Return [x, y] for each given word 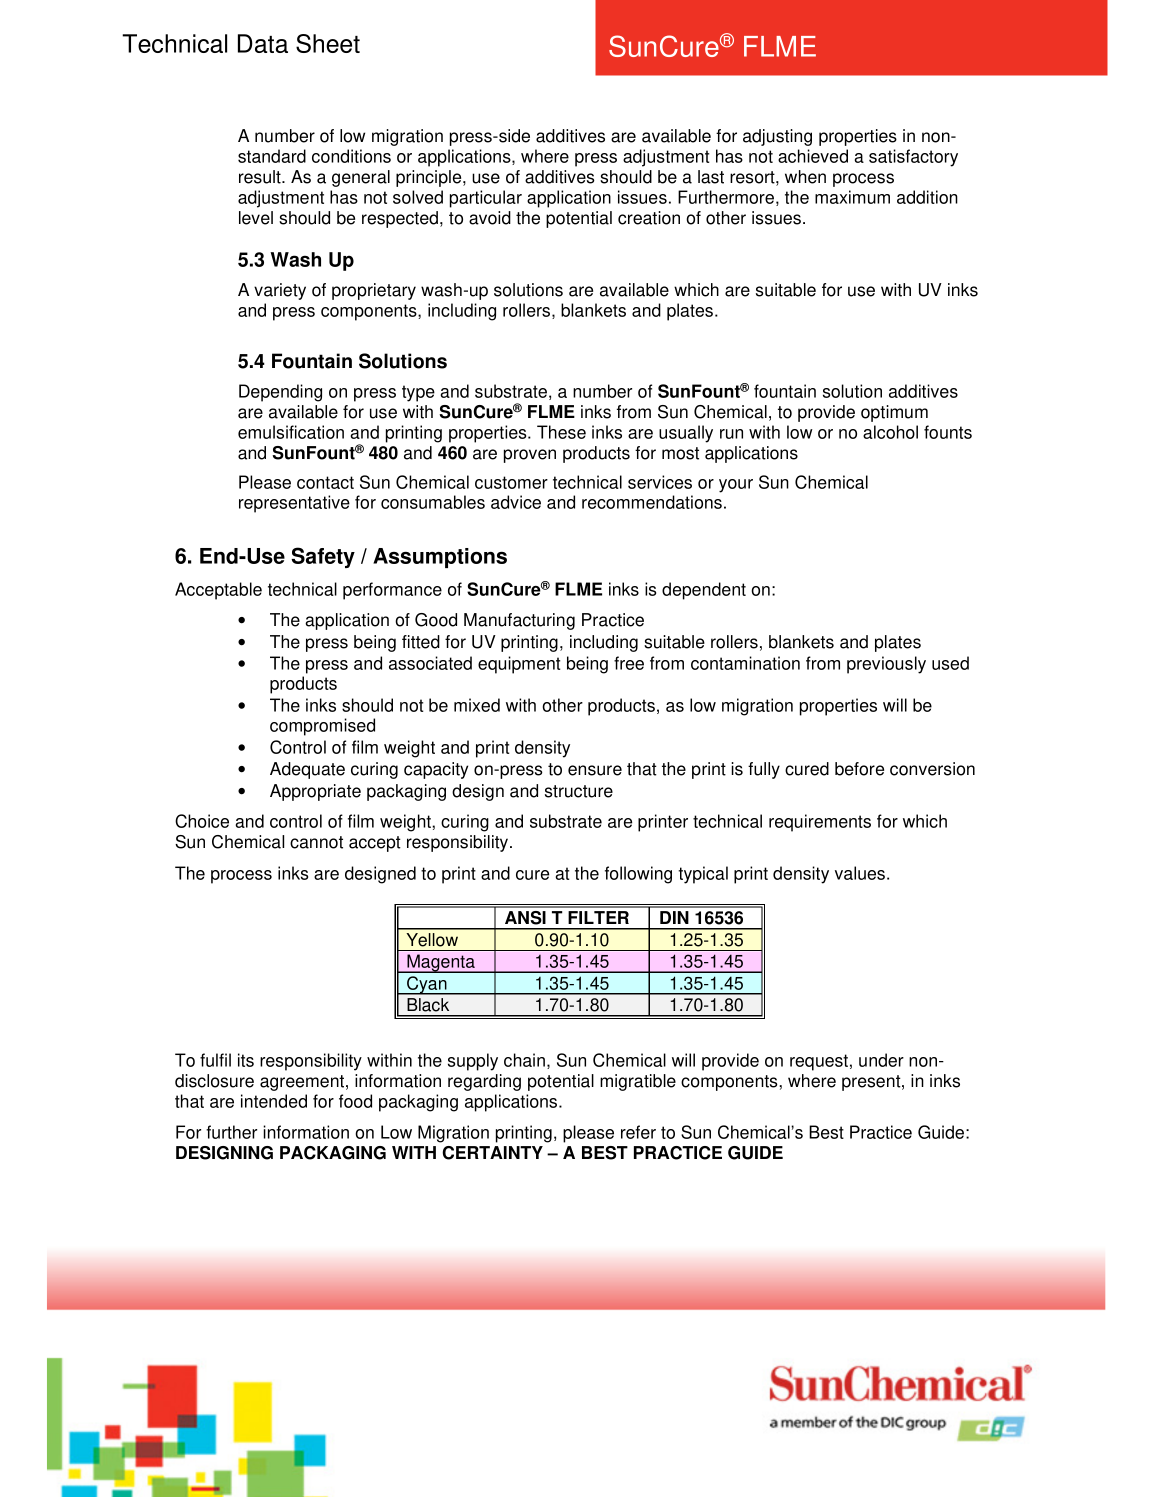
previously [886, 665]
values [860, 873]
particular [486, 199]
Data [263, 43]
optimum [894, 413]
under [881, 1060]
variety [280, 291]
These [561, 432]
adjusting [777, 137]
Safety [323, 557]
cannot [316, 842]
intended [274, 1101]
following [638, 875]
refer [638, 1132]
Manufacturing [519, 621]
